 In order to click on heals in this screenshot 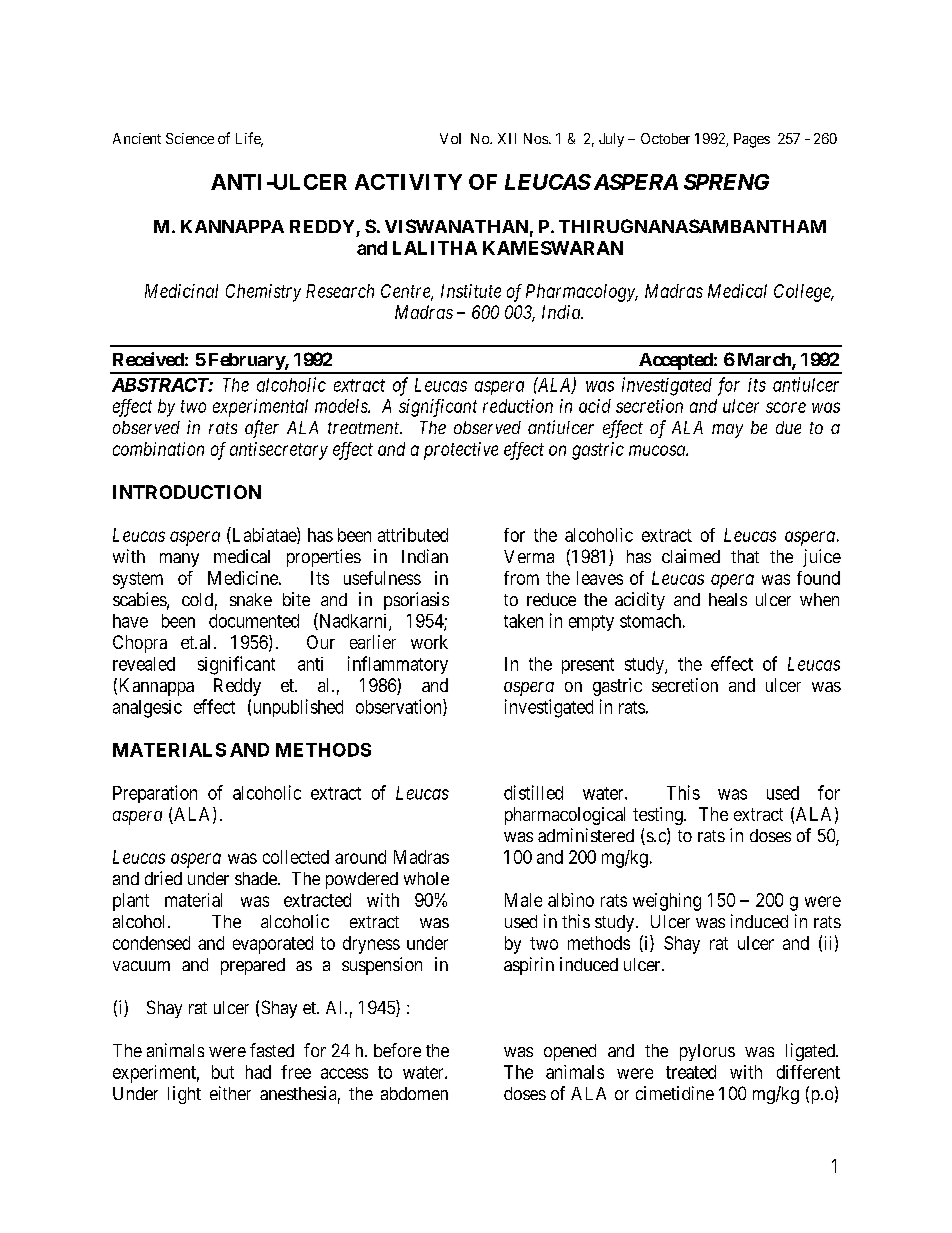, I will do `click(728, 599)`.
